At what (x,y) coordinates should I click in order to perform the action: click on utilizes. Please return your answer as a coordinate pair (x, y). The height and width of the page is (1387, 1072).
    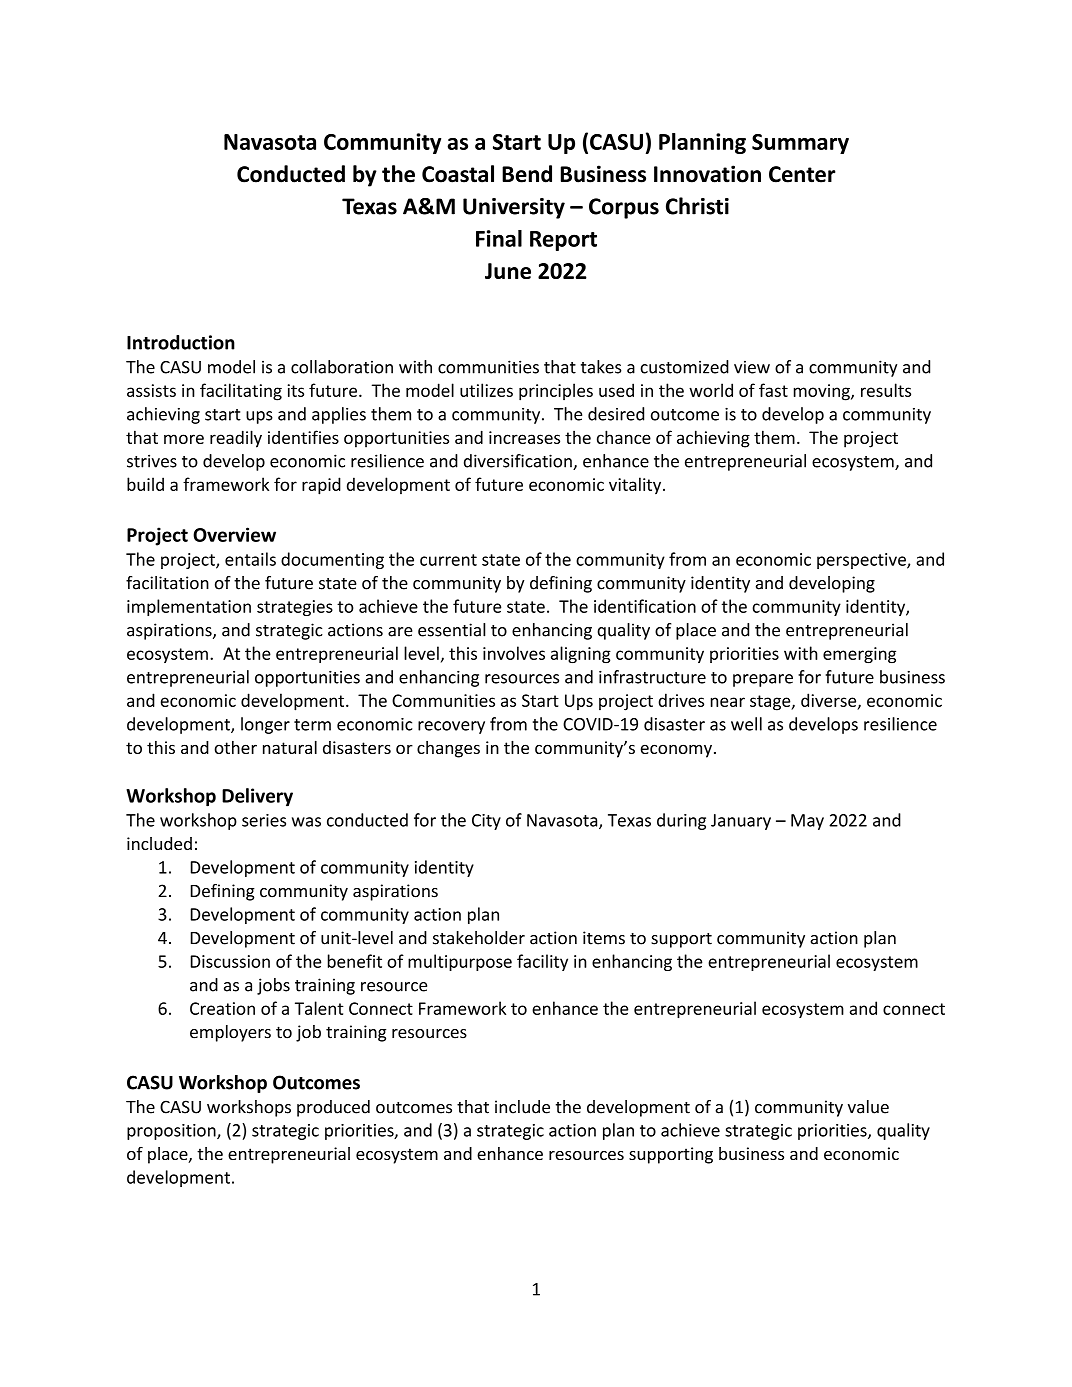
    Looking at the image, I should click on (486, 390).
